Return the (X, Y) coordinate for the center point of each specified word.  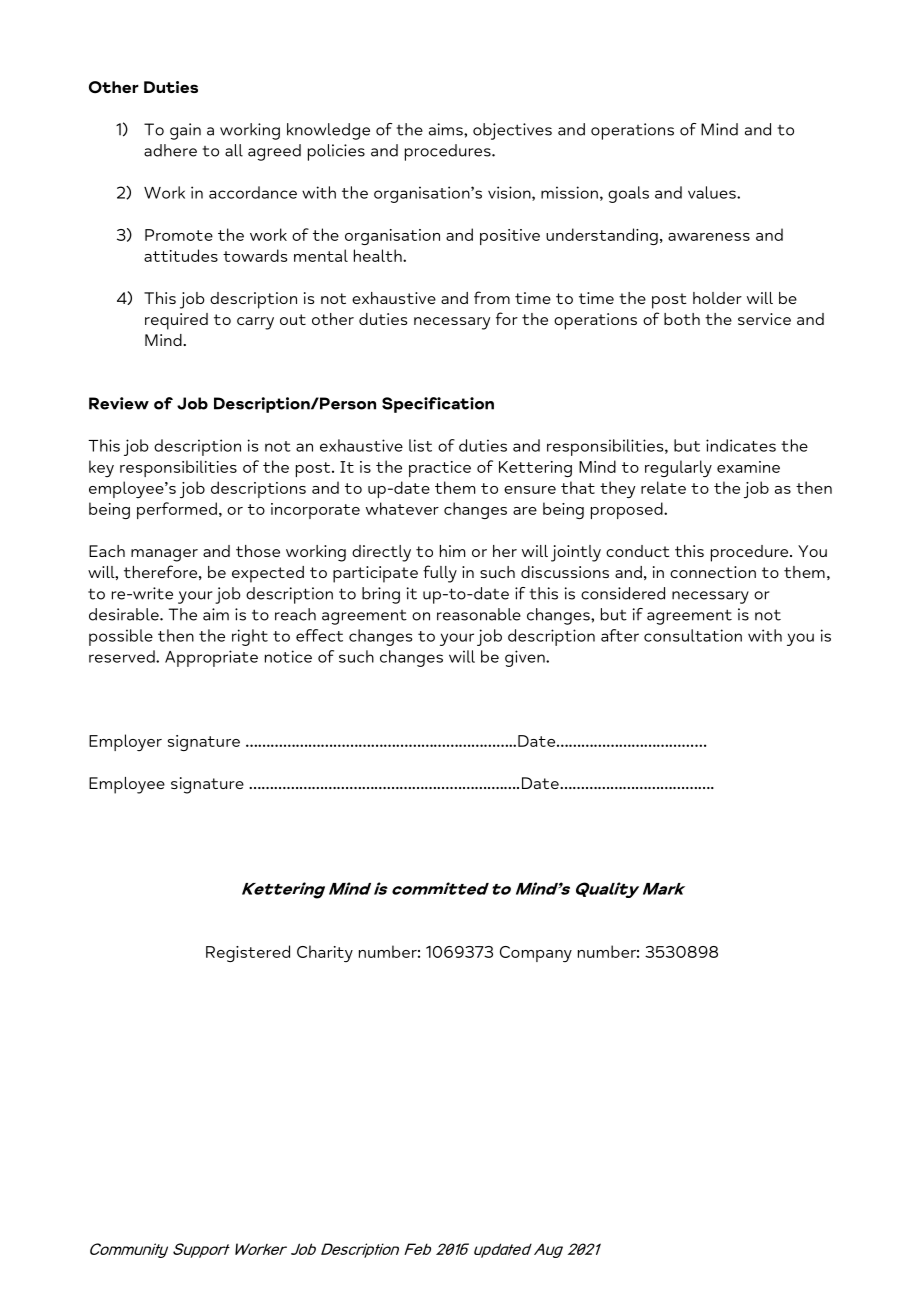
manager (164, 555)
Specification (438, 405)
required (176, 321)
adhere (170, 150)
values (713, 192)
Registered (248, 953)
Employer (125, 742)
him (452, 551)
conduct (638, 551)
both (682, 319)
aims (447, 129)
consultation (693, 635)
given (526, 658)
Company (536, 954)
